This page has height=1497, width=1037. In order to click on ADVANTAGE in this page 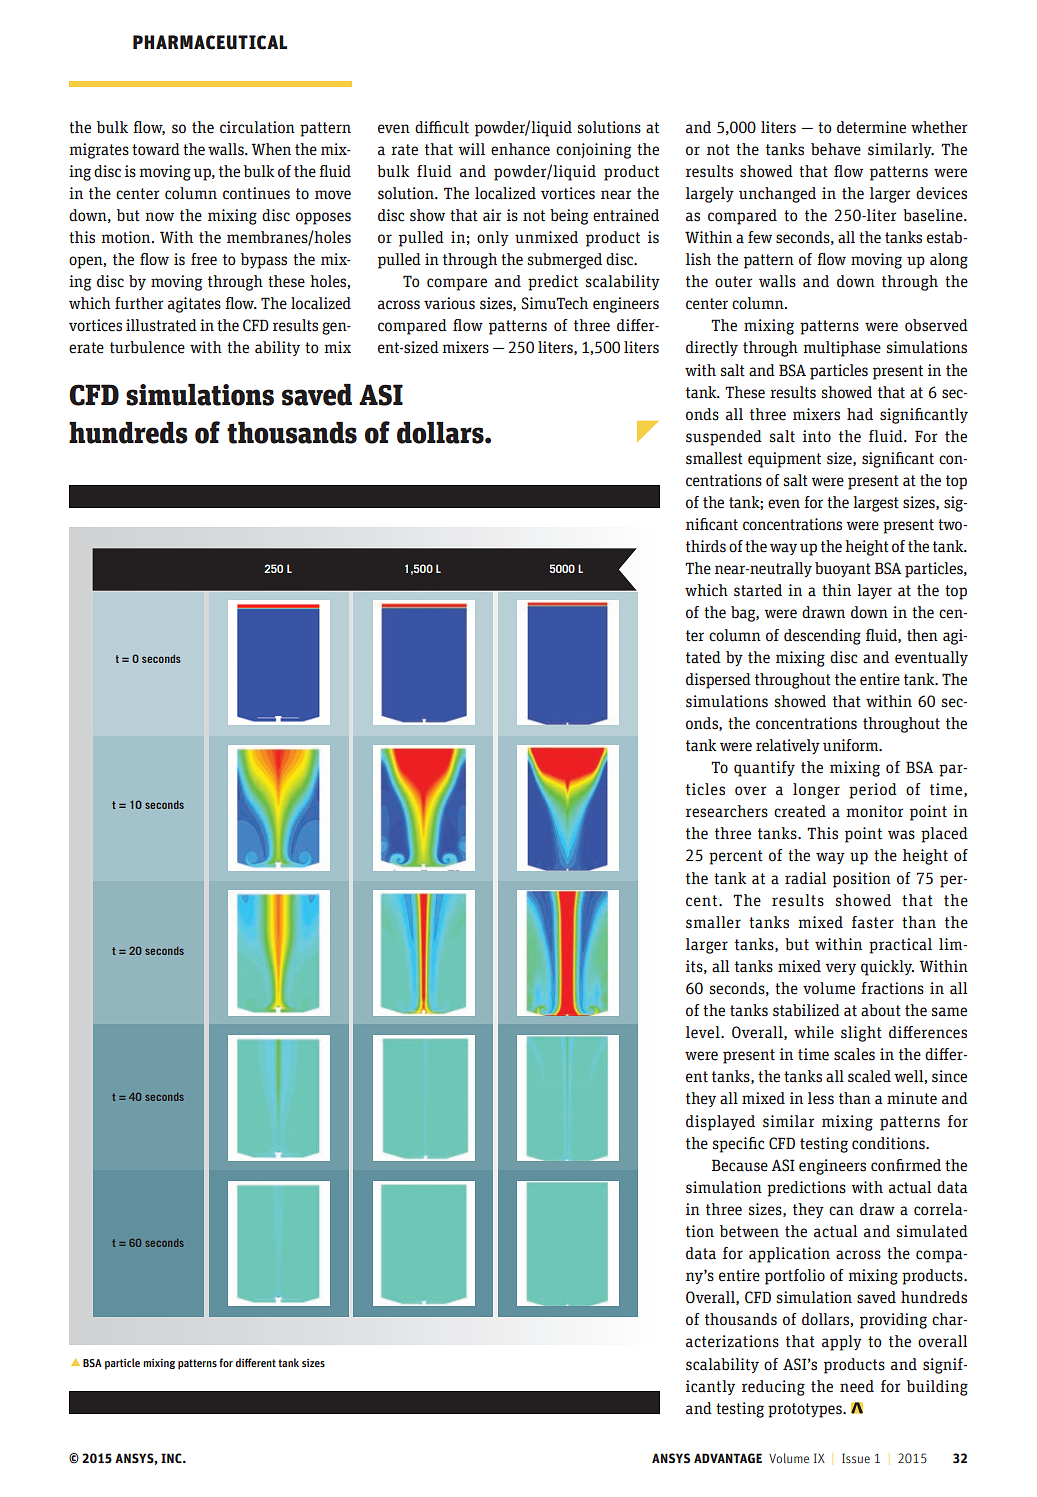, I will do `click(728, 1458)`.
